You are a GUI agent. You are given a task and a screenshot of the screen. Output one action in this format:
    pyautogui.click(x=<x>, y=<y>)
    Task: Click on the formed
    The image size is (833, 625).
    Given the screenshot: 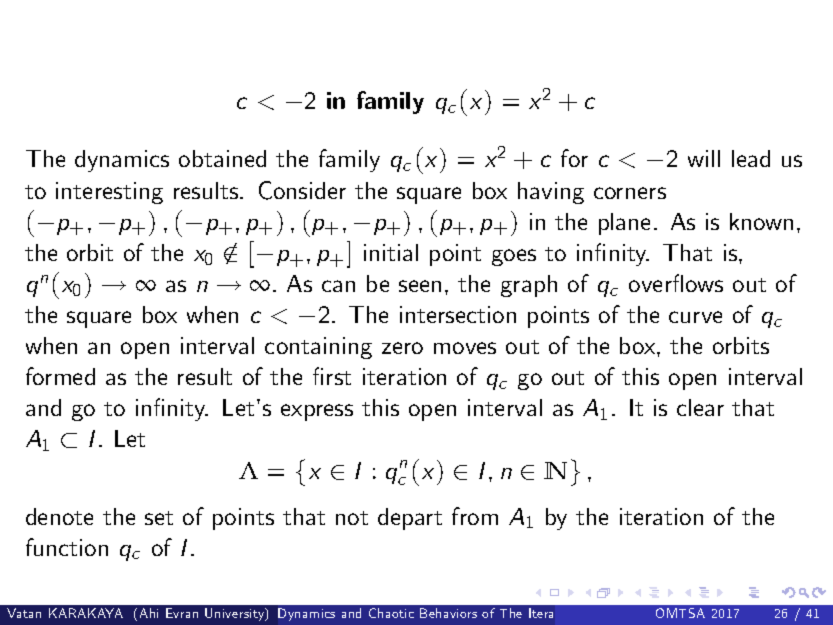 What is the action you would take?
    pyautogui.click(x=60, y=376)
